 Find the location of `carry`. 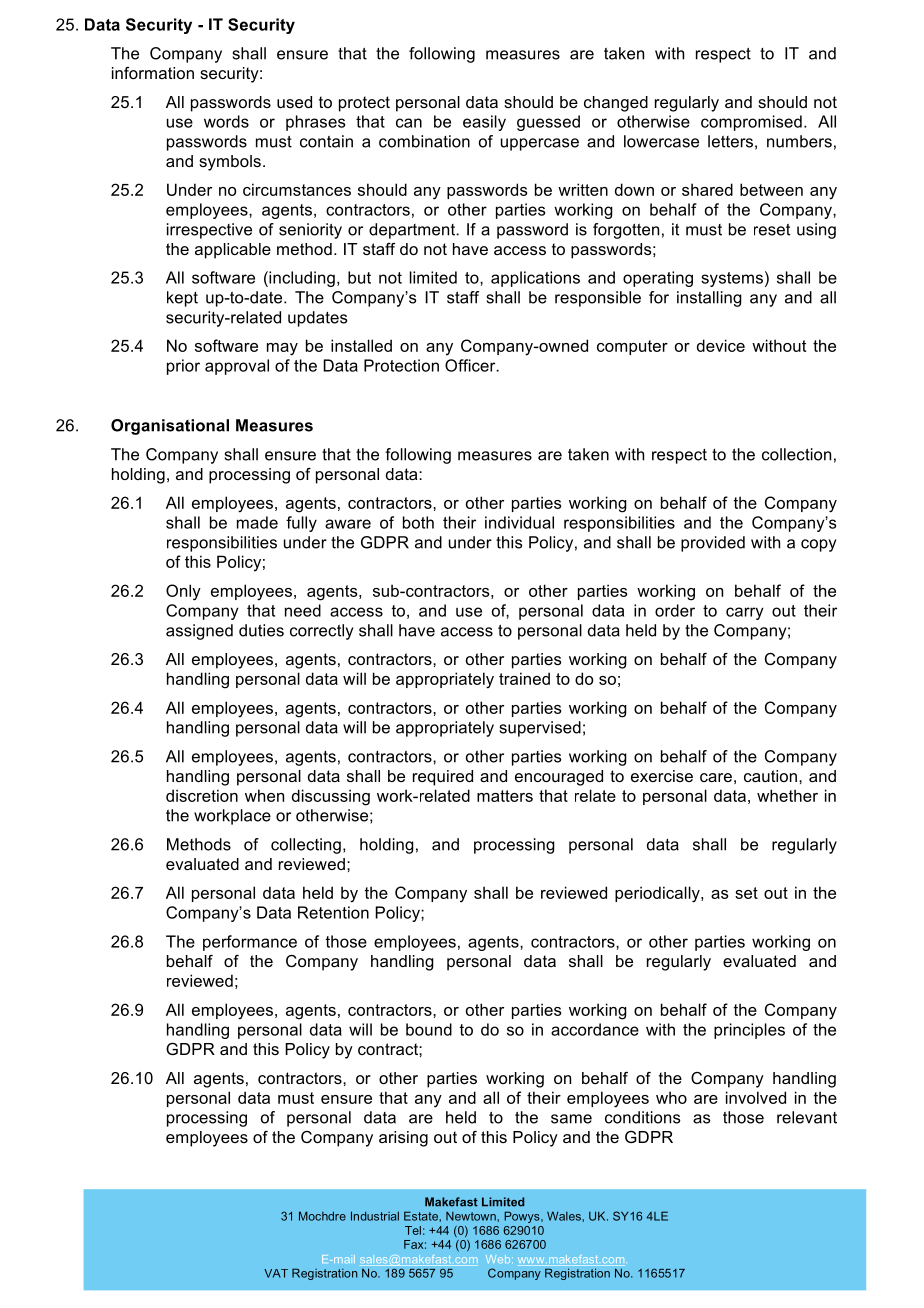

carry is located at coordinates (745, 613).
